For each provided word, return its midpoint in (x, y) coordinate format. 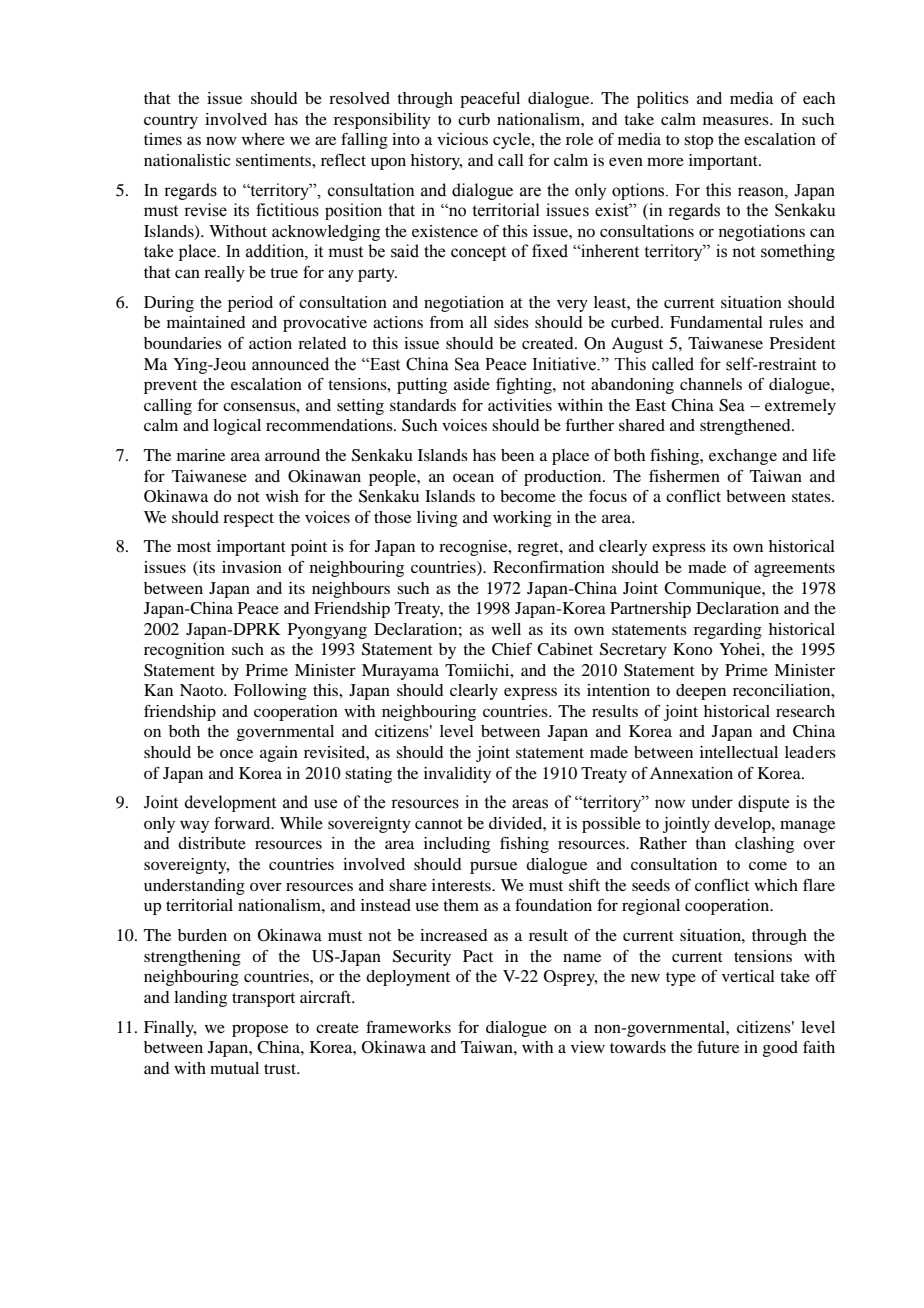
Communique (713, 590)
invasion (252, 567)
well (506, 629)
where (263, 139)
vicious (462, 139)
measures (737, 120)
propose (260, 1030)
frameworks (408, 1027)
